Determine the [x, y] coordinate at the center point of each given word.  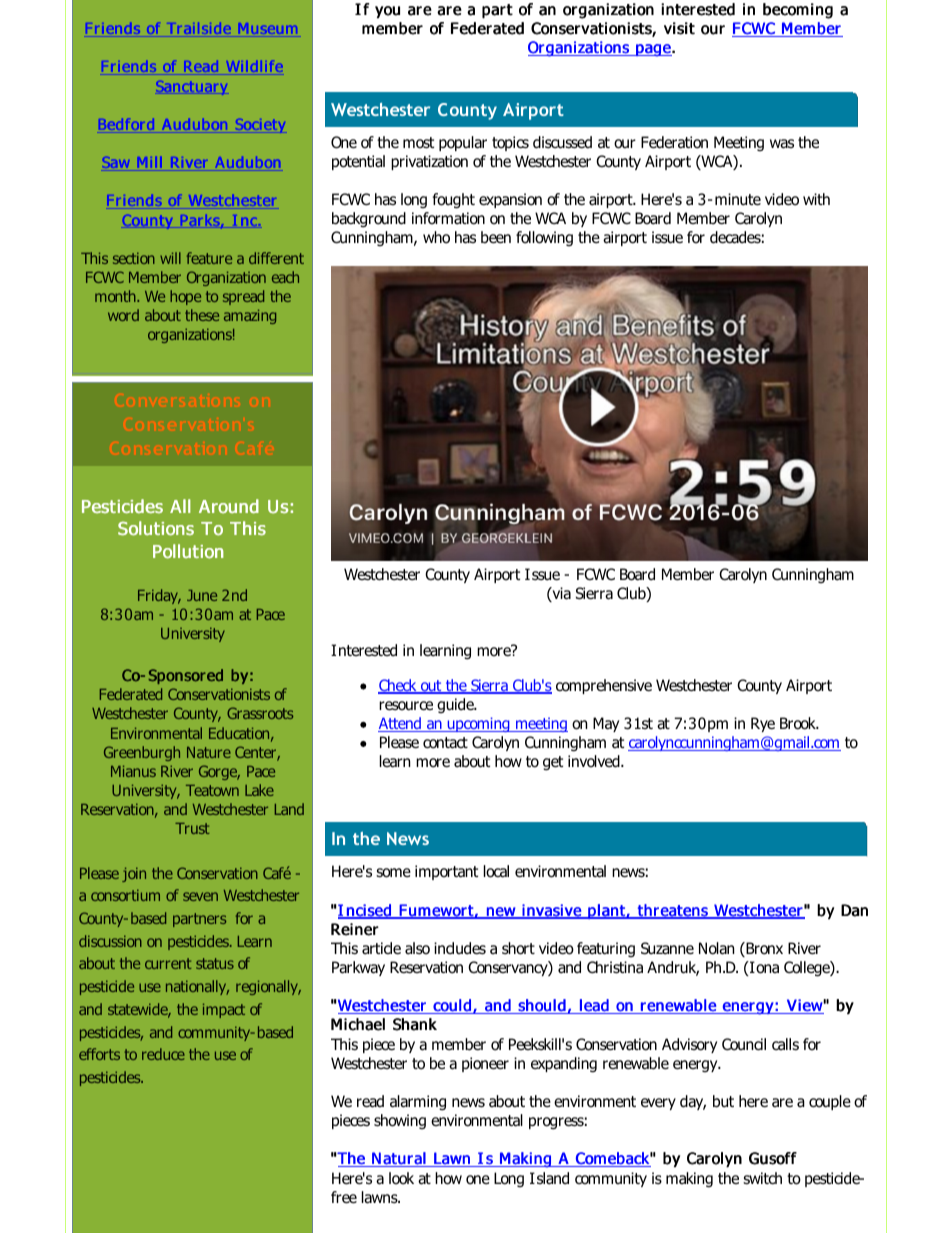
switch [762, 1178]
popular [463, 143]
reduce [163, 1054]
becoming [798, 11]
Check [398, 686]
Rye [763, 724]
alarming [418, 1103]
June [202, 595]
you [387, 12]
